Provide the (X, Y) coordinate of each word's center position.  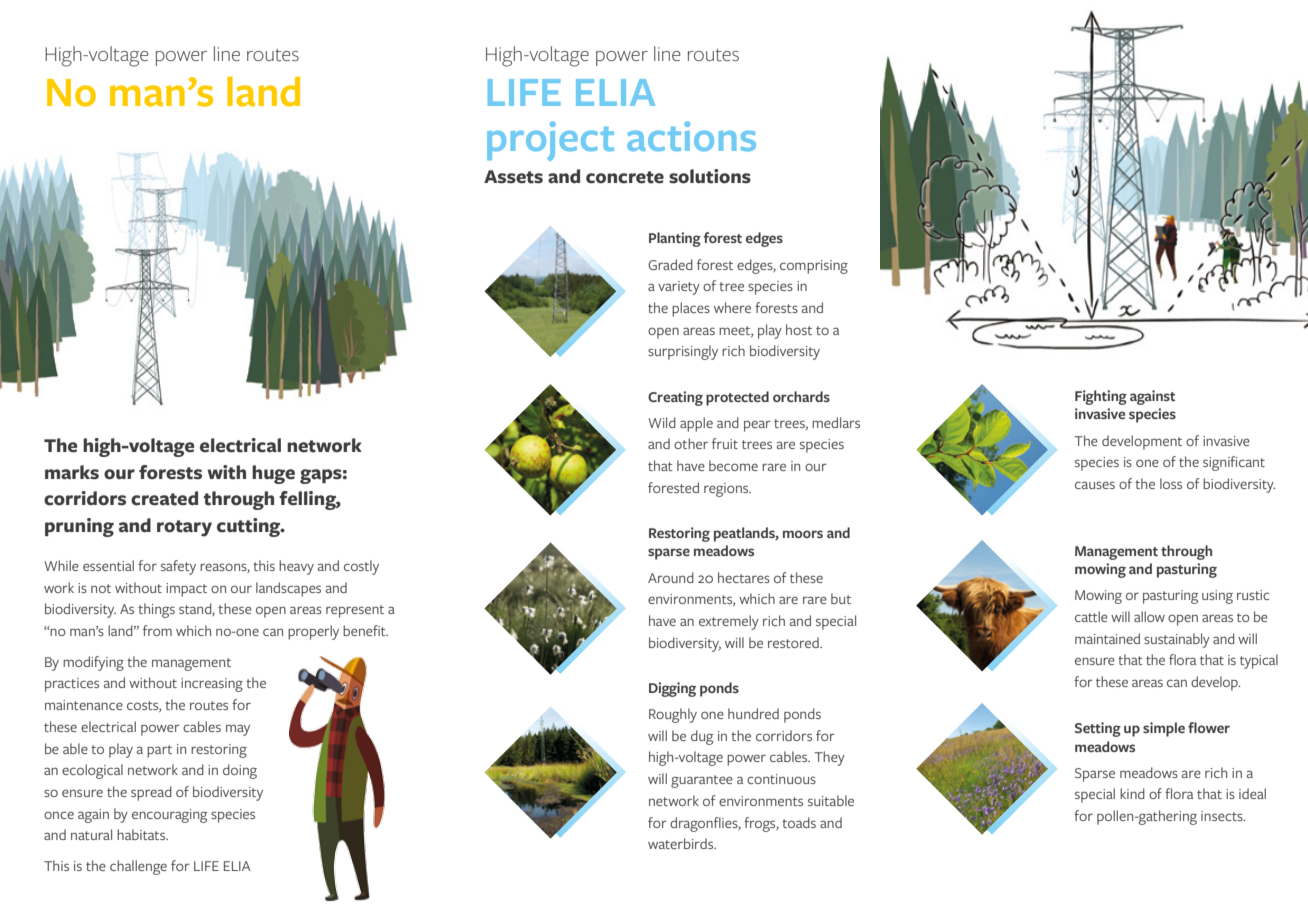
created (164, 498)
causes (1095, 485)
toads (799, 822)
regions (727, 490)
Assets (513, 177)
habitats (142, 834)
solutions (710, 176)
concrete (625, 177)
